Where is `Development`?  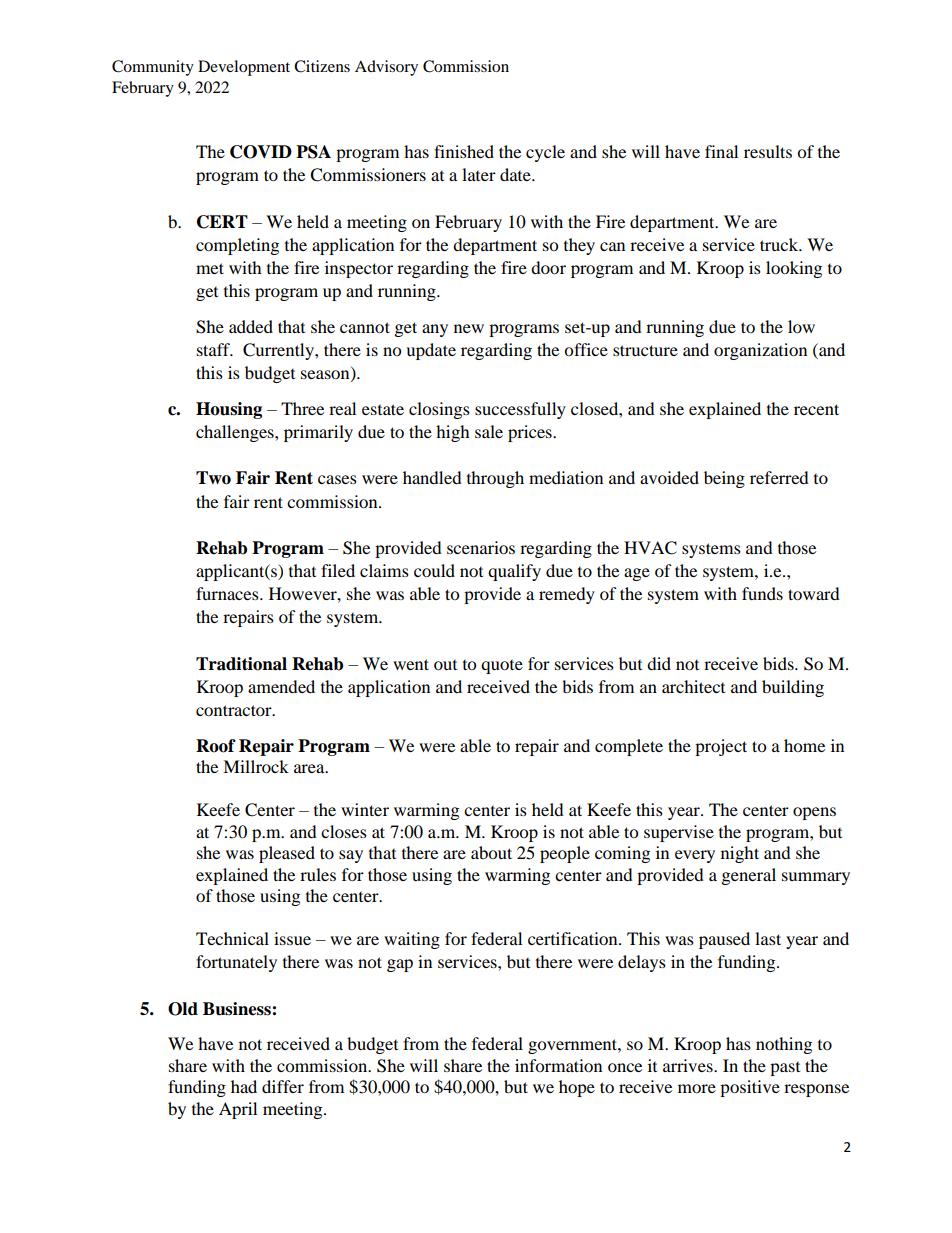
Development is located at coordinates (244, 68).
